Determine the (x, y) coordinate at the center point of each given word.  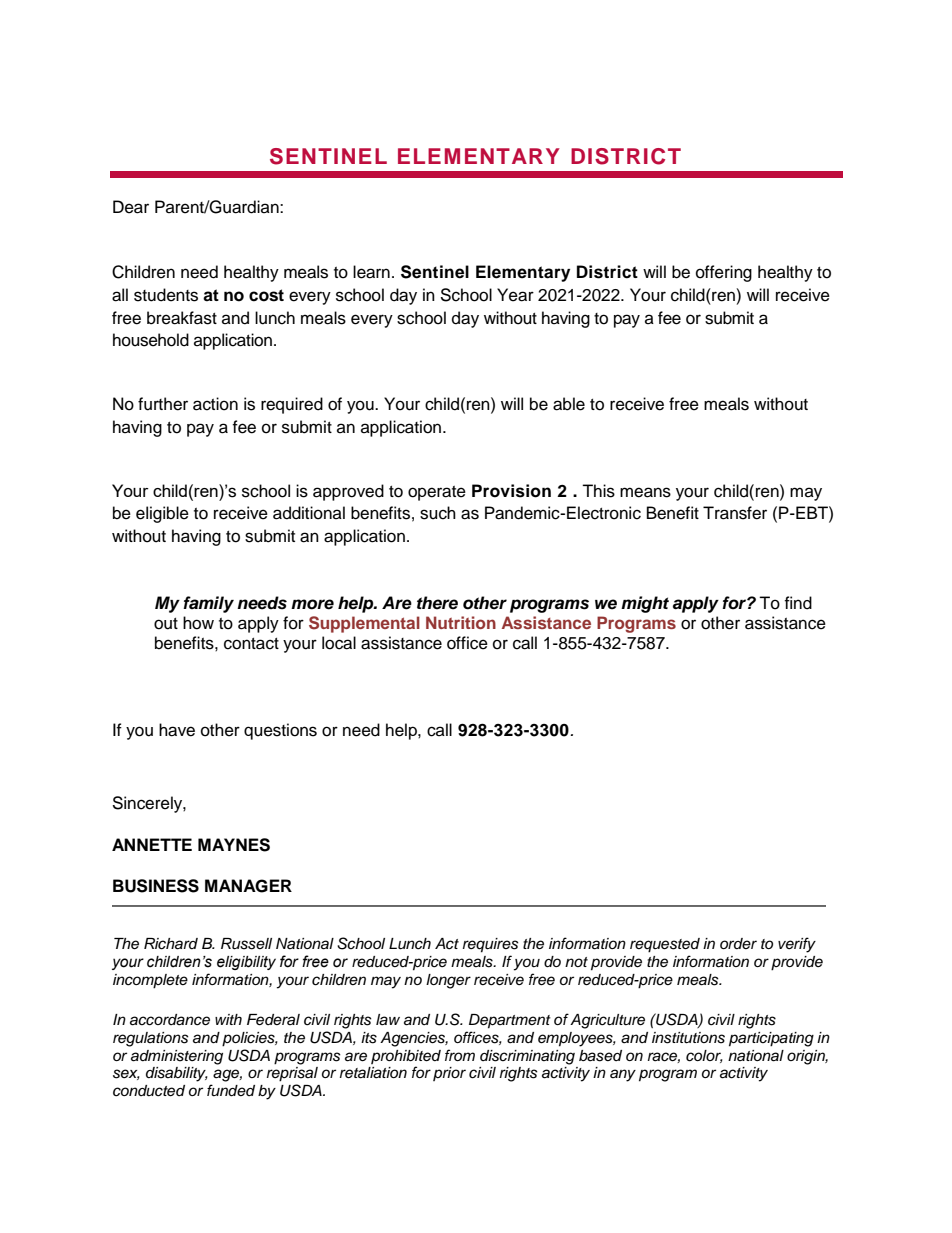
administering (177, 1057)
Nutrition (461, 622)
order (738, 943)
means (645, 492)
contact (251, 644)
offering (724, 273)
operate (437, 493)
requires (491, 945)
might (645, 604)
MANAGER (248, 886)
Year (515, 295)
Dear (131, 207)
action (215, 404)
